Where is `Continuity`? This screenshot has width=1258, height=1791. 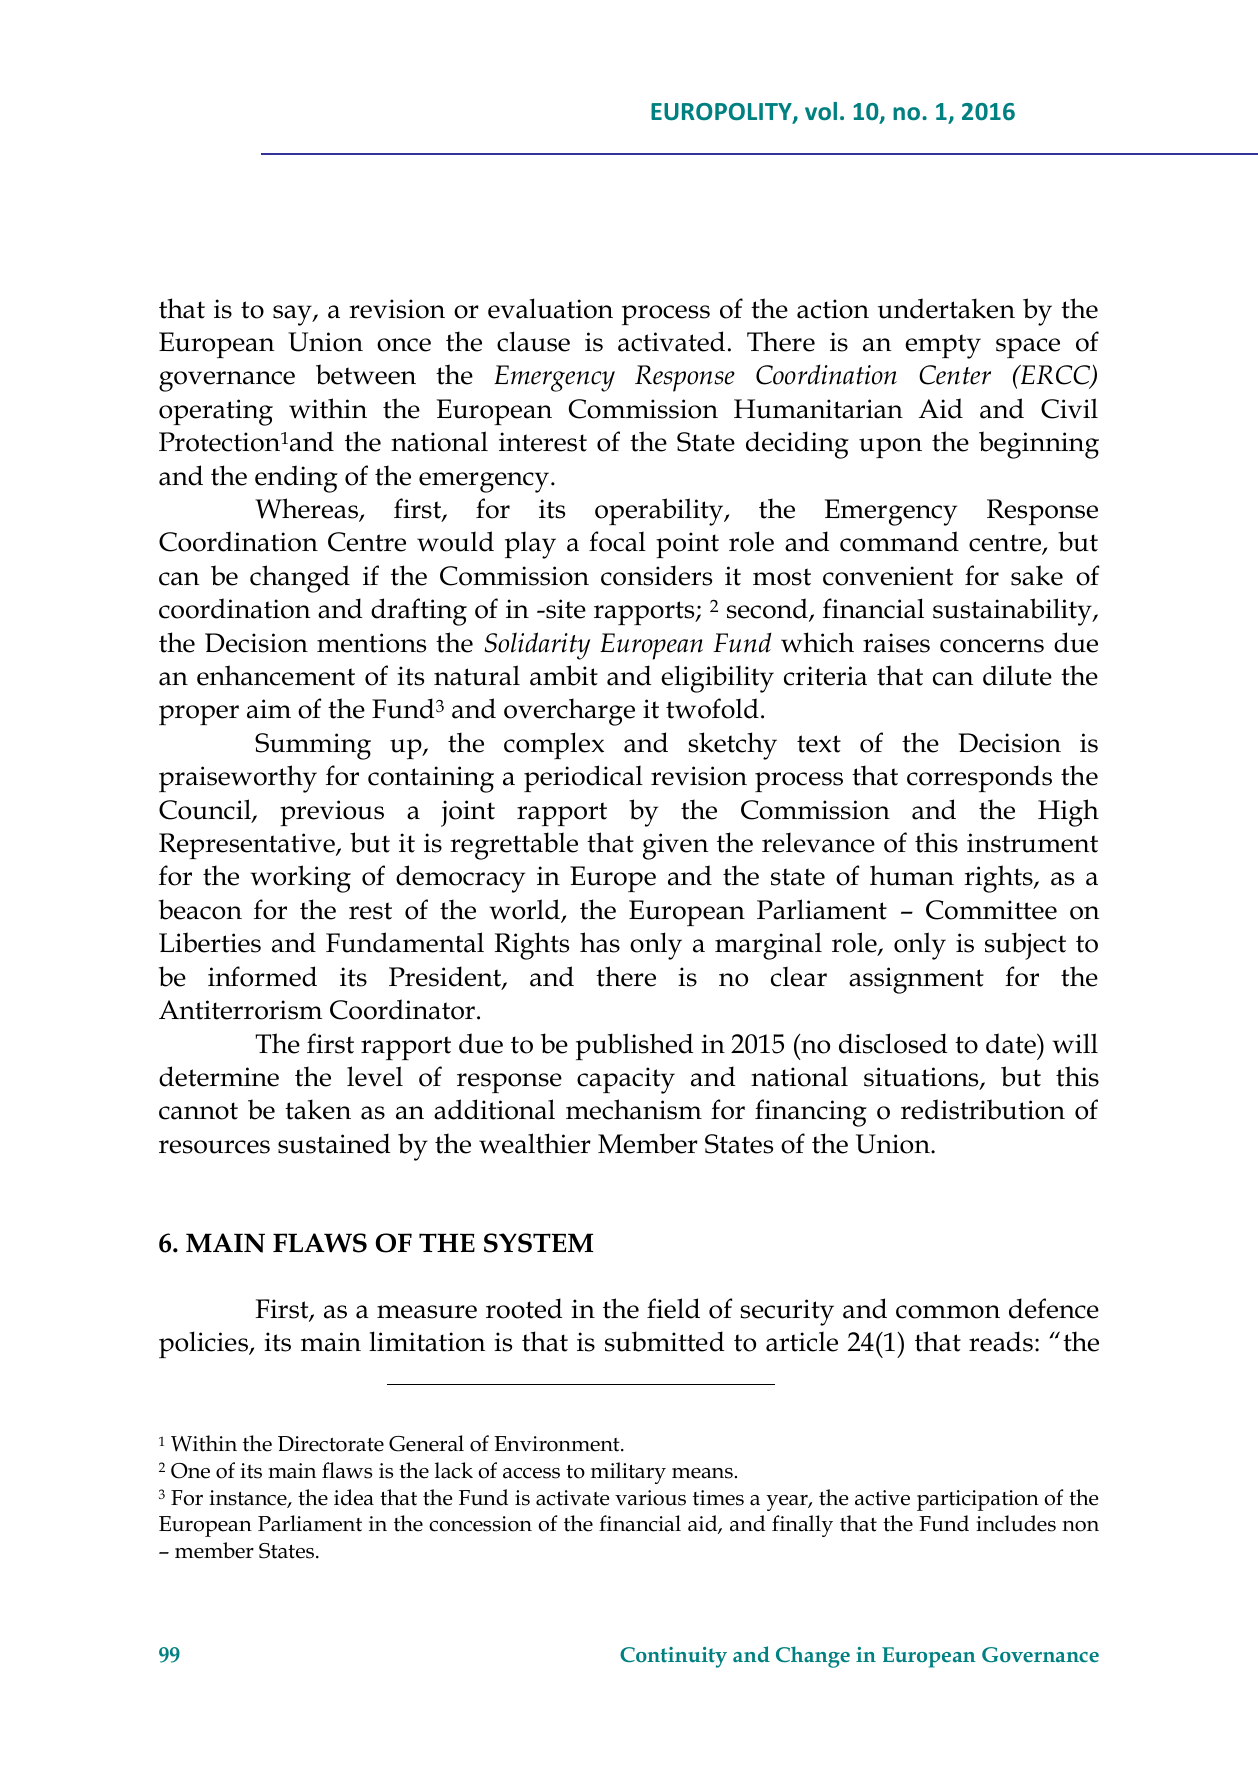
Continuity is located at coordinates (673, 1657).
